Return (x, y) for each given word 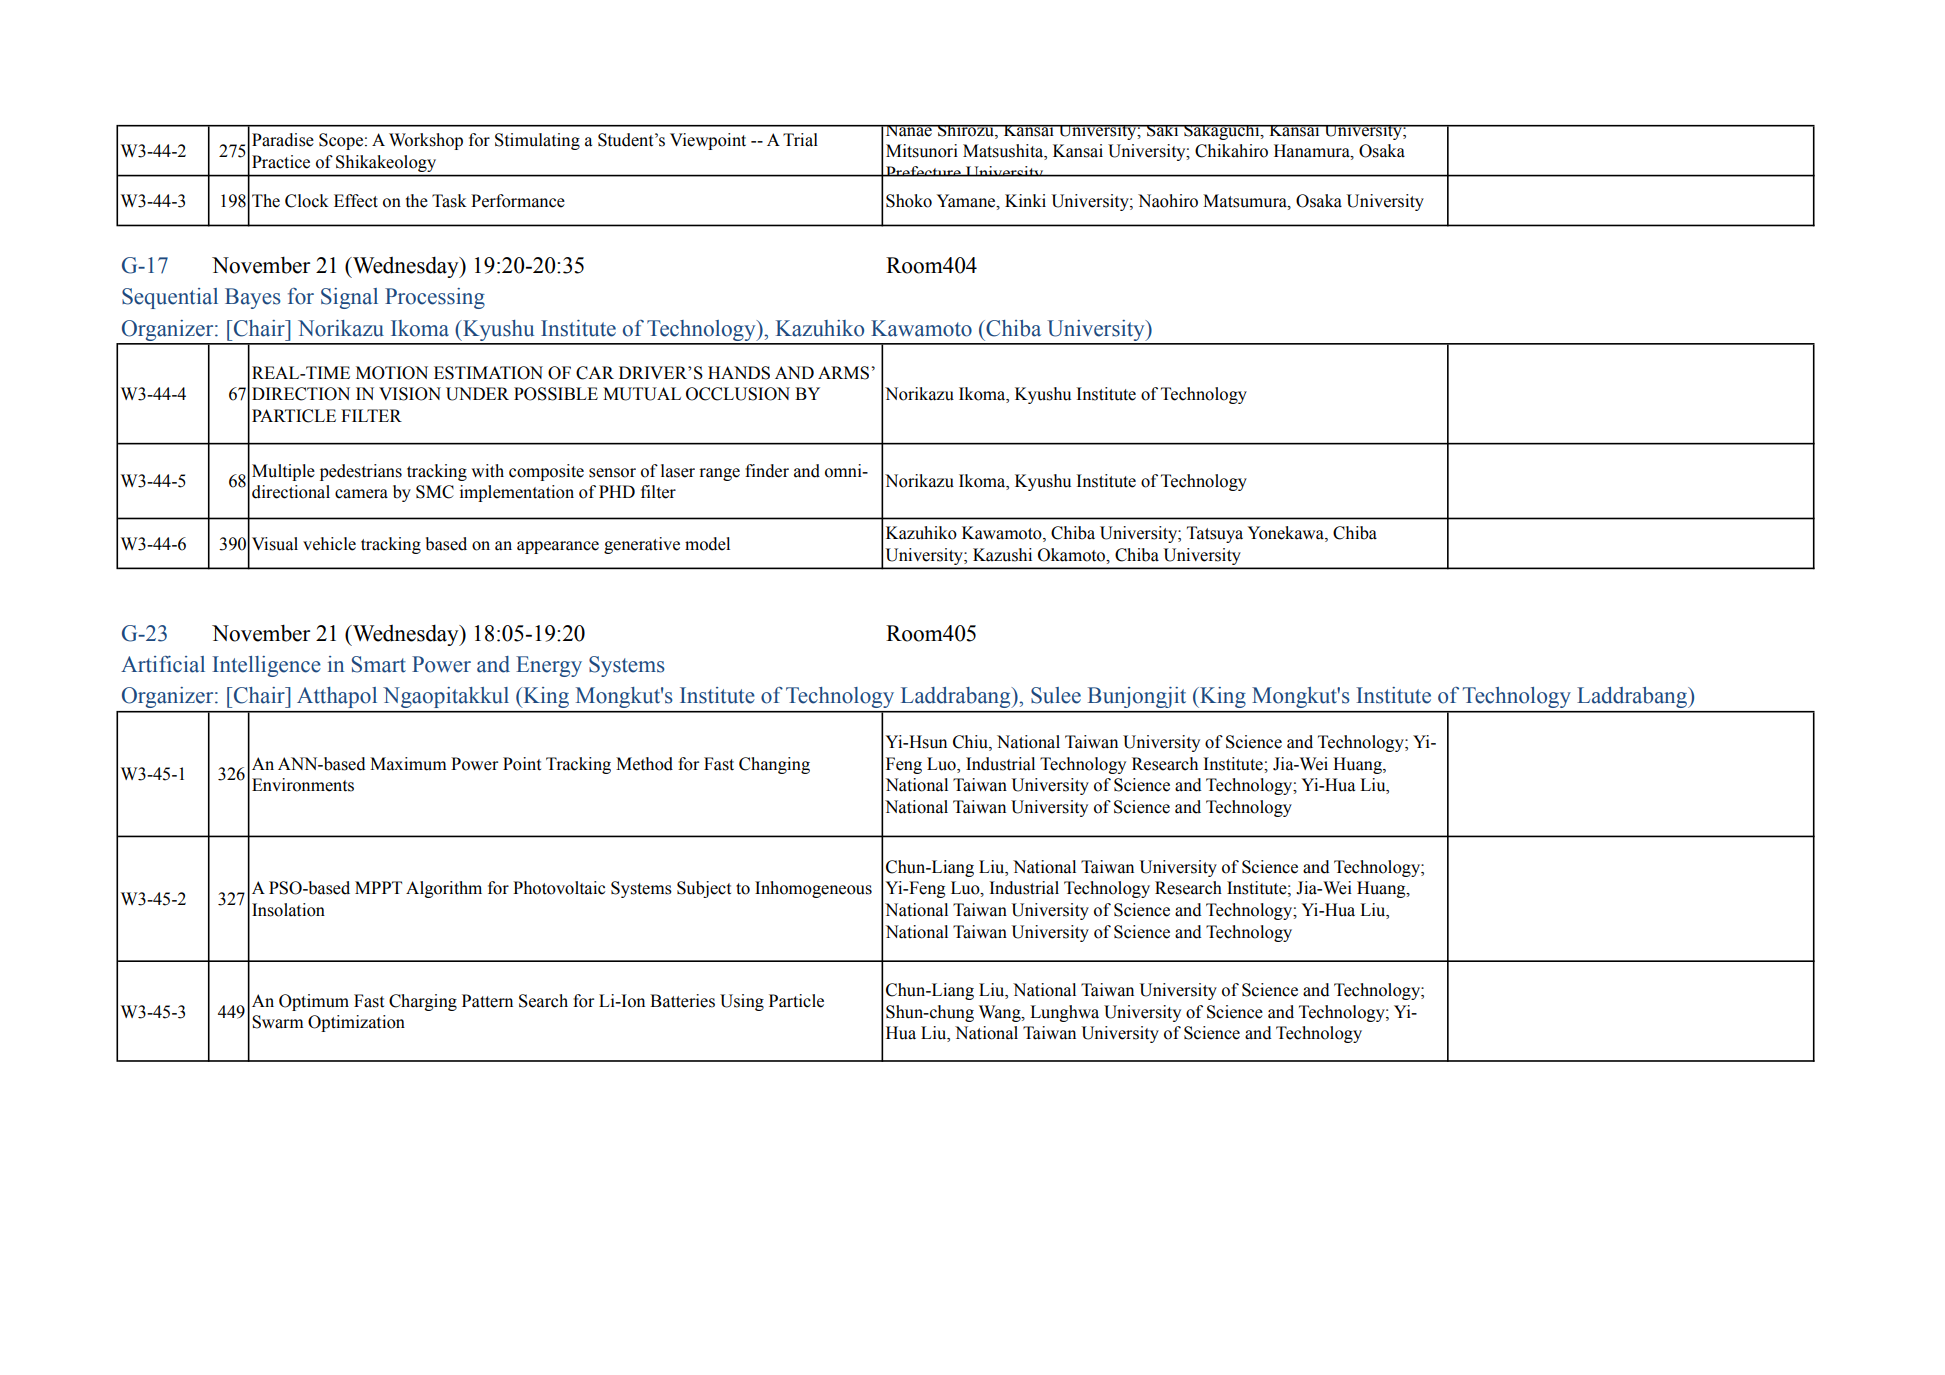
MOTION (392, 373)
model (707, 544)
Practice (281, 162)
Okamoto (1073, 555)
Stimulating (537, 141)
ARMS (843, 373)
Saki (1163, 131)
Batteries (682, 1001)
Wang (1001, 1013)
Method (644, 764)
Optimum (314, 1002)
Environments (303, 785)
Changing (774, 765)
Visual (275, 544)
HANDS (739, 373)
